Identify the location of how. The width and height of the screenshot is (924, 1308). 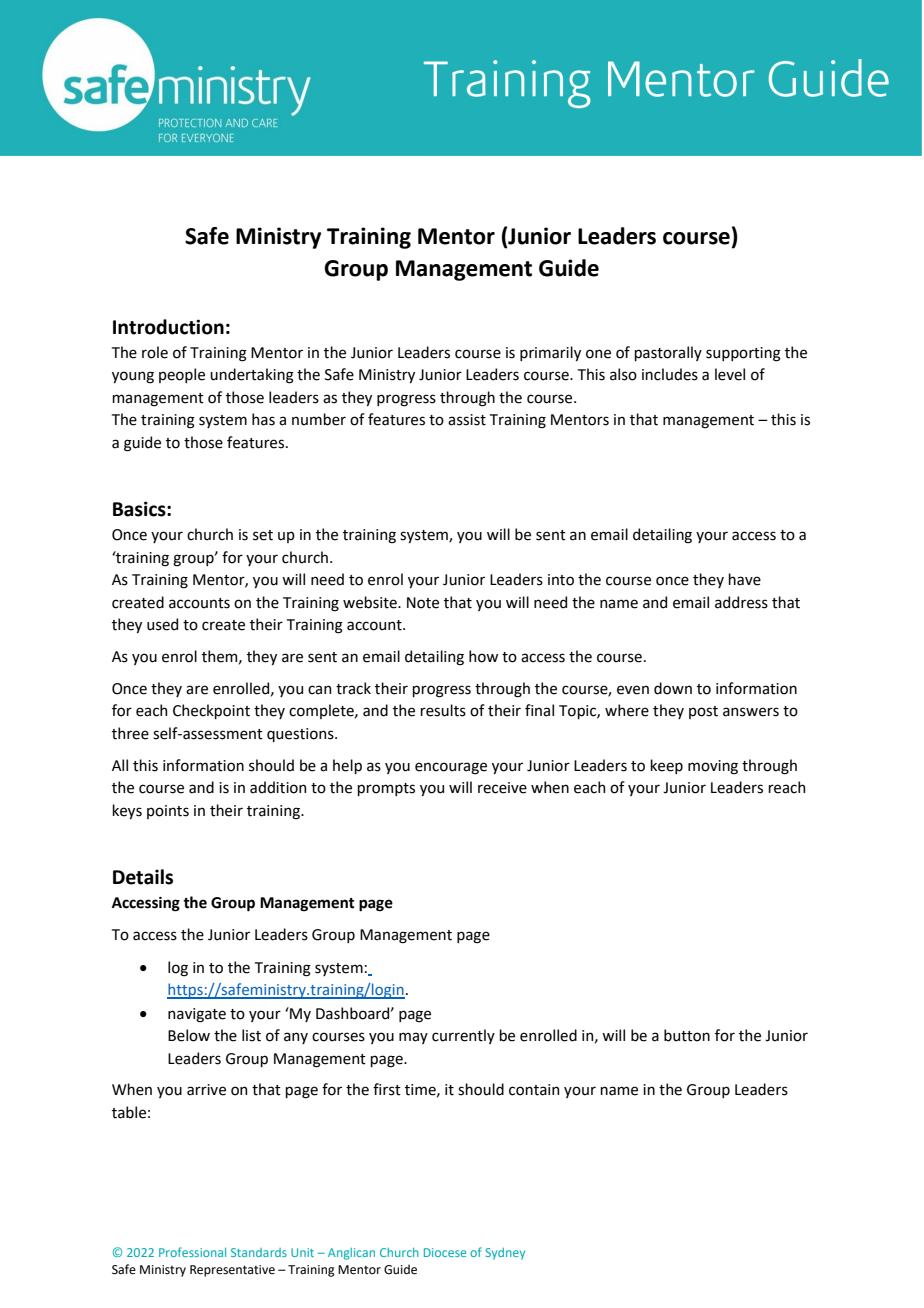
(483, 656).
